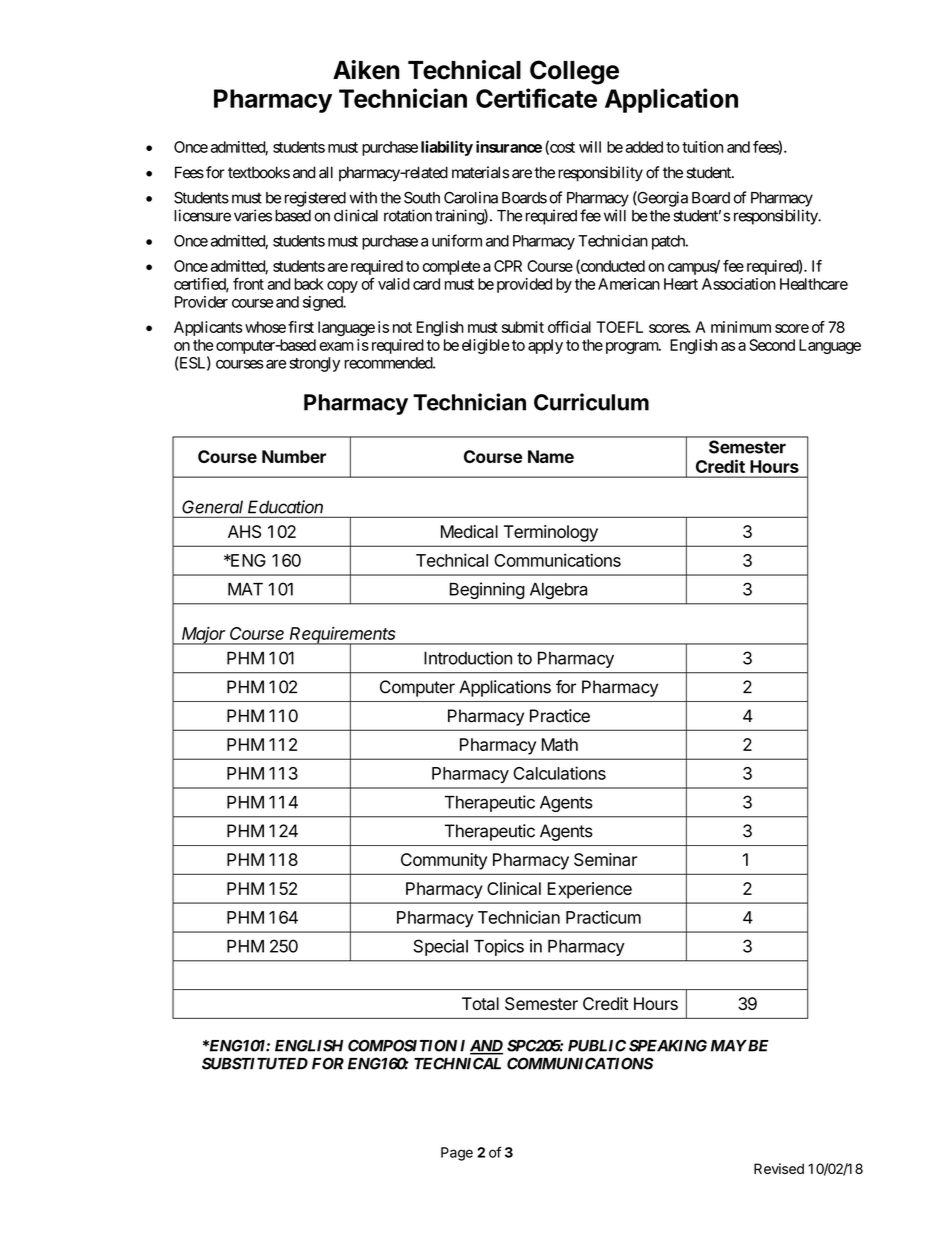 The height and width of the document is (1233, 952). I want to click on all, so click(326, 172).
